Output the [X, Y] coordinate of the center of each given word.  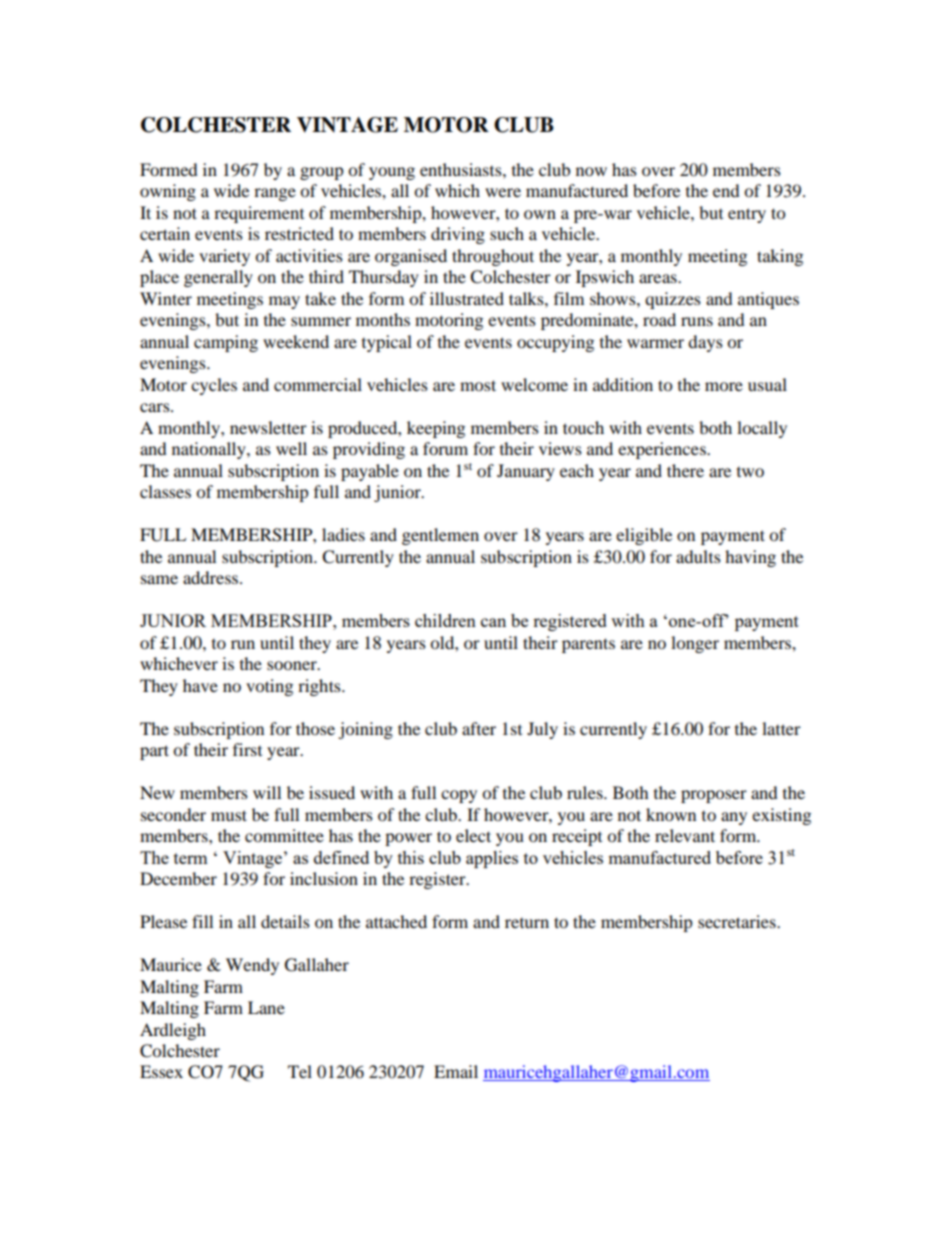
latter [781, 728]
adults [698, 556]
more [724, 386]
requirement [259, 214]
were [503, 192]
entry [747, 215]
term [191, 858]
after [479, 728]
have [200, 685]
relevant [685, 835]
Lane [266, 1007]
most [478, 385]
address [212, 577]
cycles [214, 386]
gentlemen [440, 536]
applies [492, 859]
